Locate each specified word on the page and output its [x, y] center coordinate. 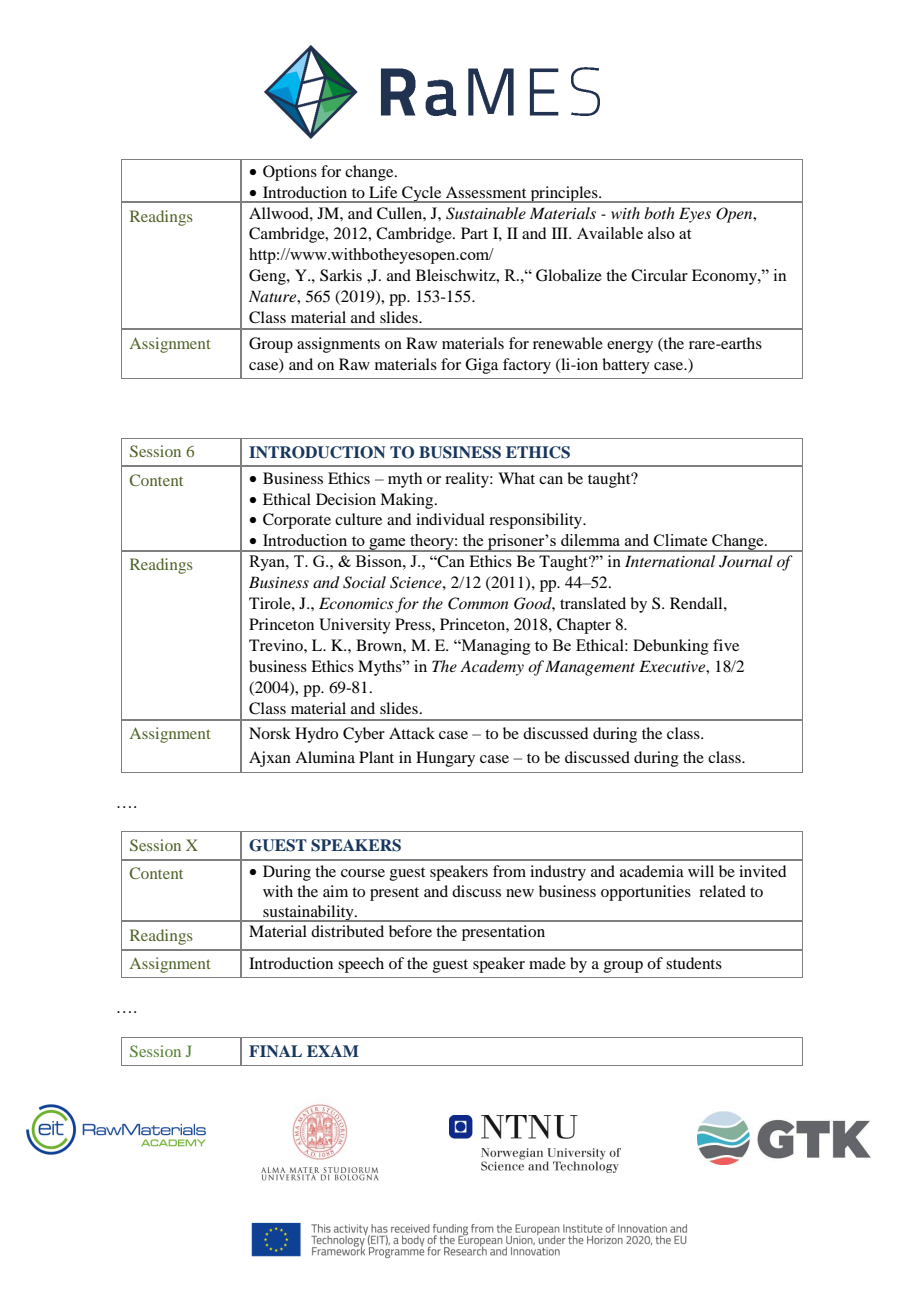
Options [290, 173]
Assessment [486, 192]
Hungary [445, 759]
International [670, 561]
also [661, 233]
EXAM [333, 1051]
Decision [346, 499]
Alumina [325, 757]
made [547, 963]
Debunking [671, 647]
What [516, 478]
